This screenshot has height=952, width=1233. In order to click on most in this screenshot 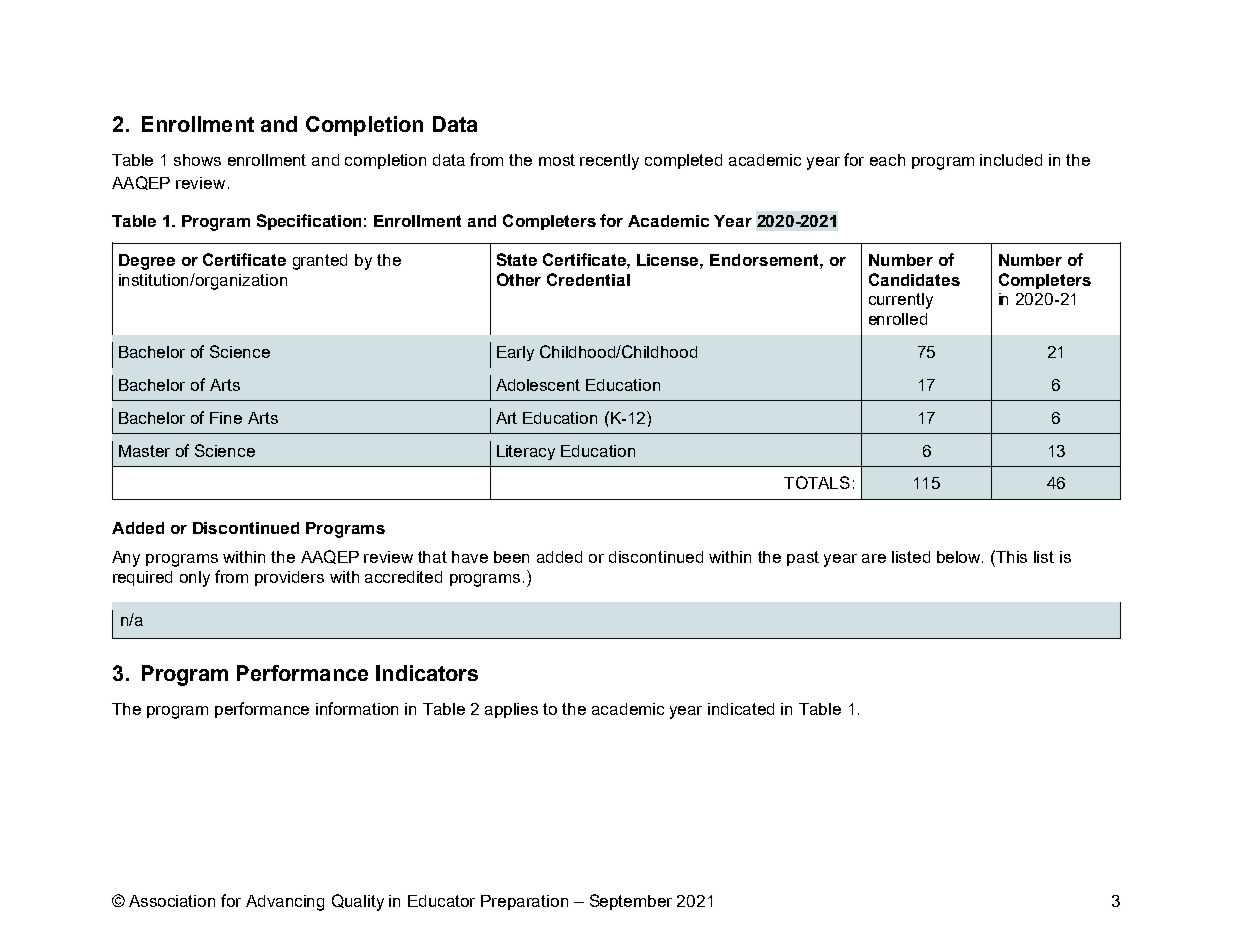, I will do `click(557, 160)`.
